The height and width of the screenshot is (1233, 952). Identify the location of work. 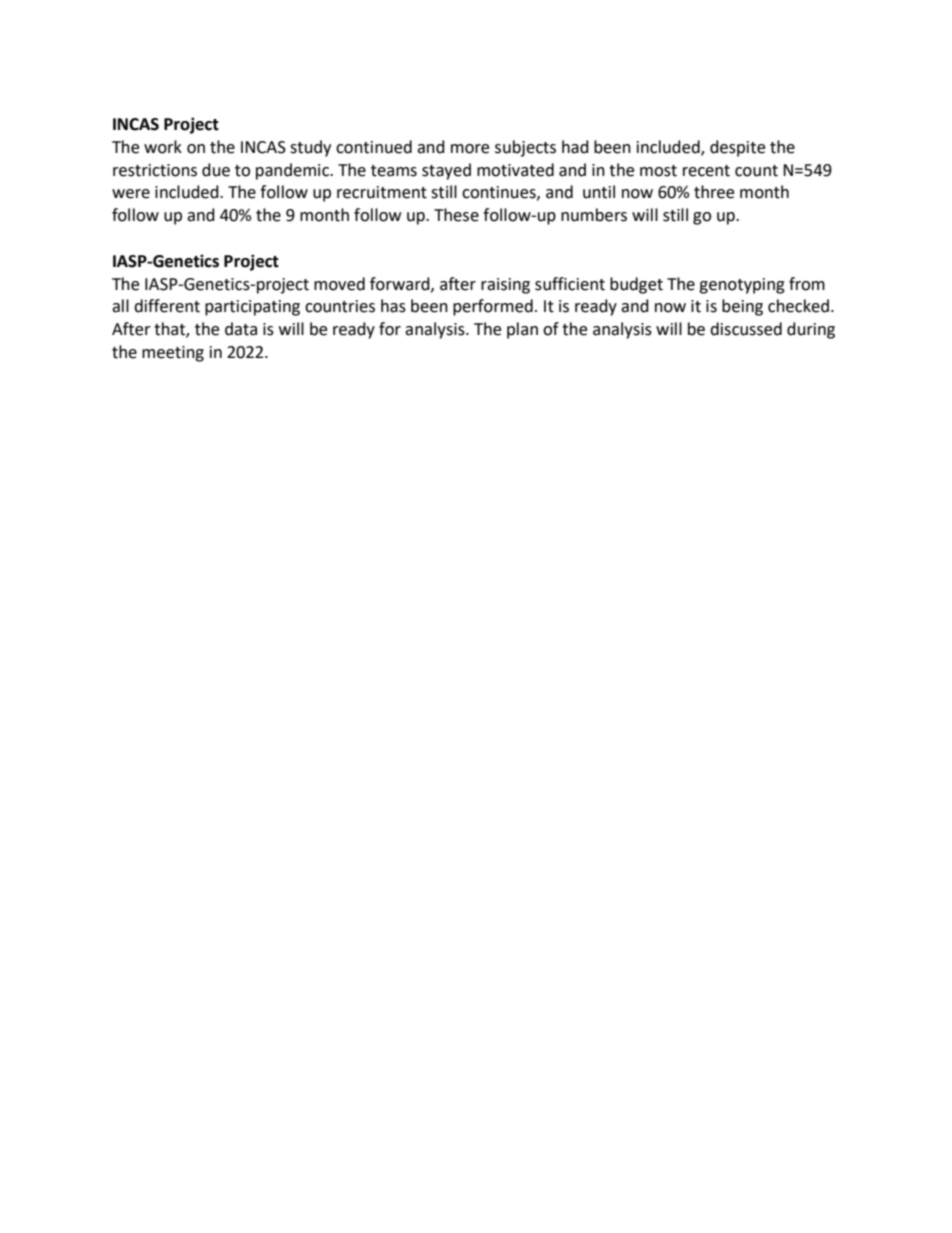
(163, 147).
